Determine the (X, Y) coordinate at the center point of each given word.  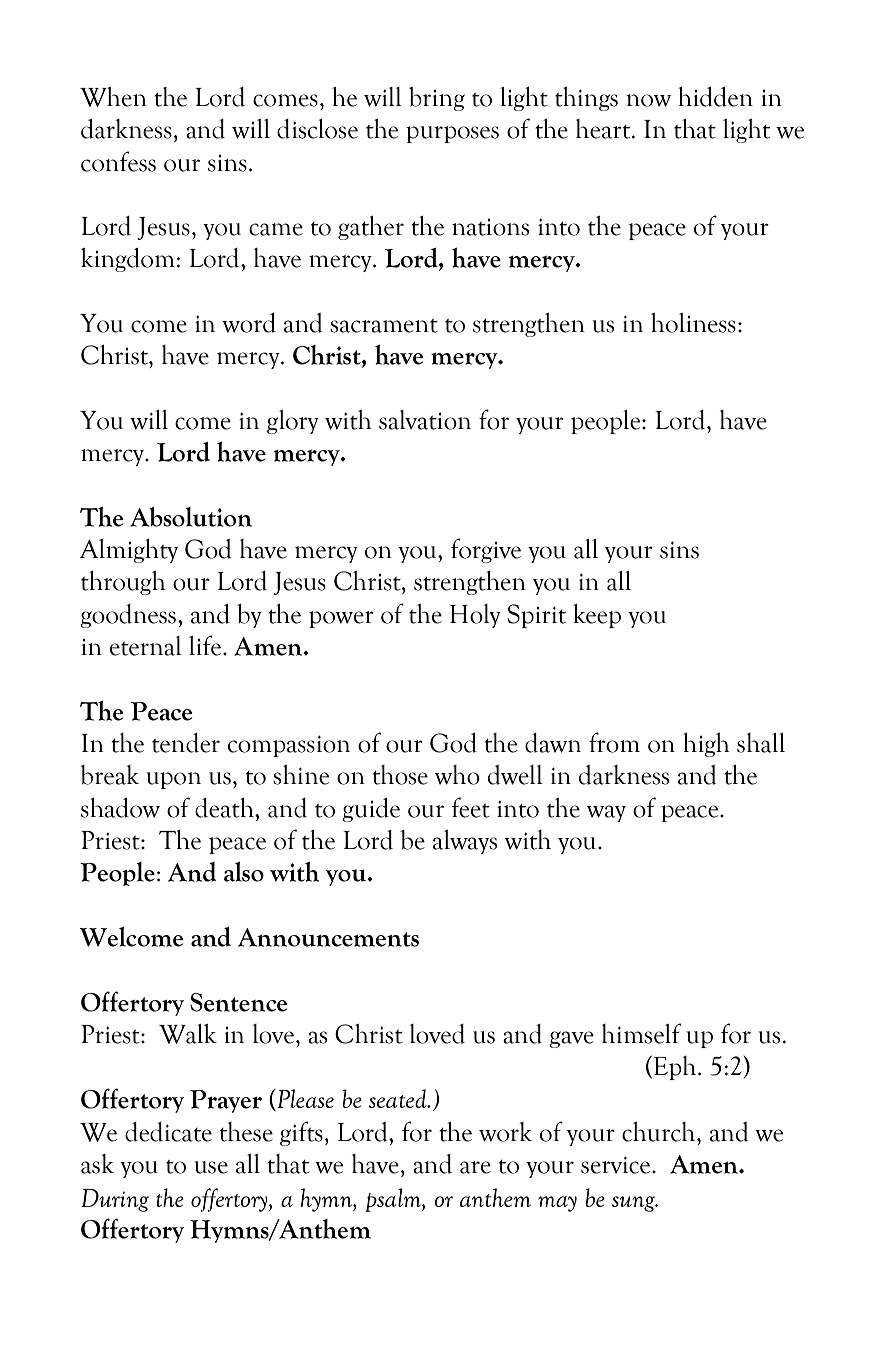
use (211, 1167)
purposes (452, 134)
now (648, 100)
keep (597, 616)
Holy (475, 616)
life (205, 645)
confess (118, 161)
